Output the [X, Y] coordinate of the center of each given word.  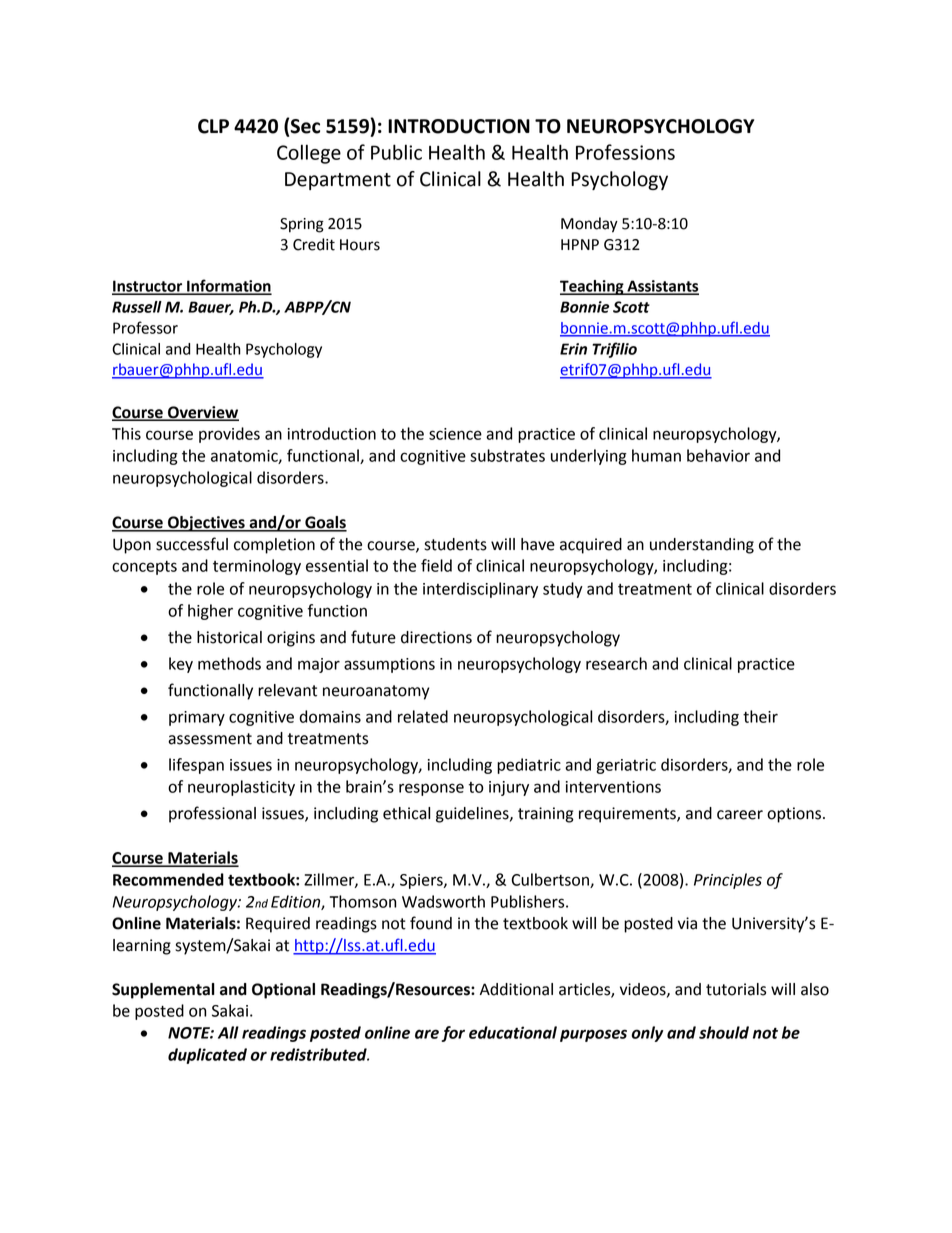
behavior [718, 455]
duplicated [207, 1056]
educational [513, 1032]
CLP [213, 126]
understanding [702, 546]
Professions [625, 152]
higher [210, 612]
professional [212, 814]
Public [396, 152]
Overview [202, 413]
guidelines [473, 815]
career [740, 815]
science [455, 434]
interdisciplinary [480, 590]
